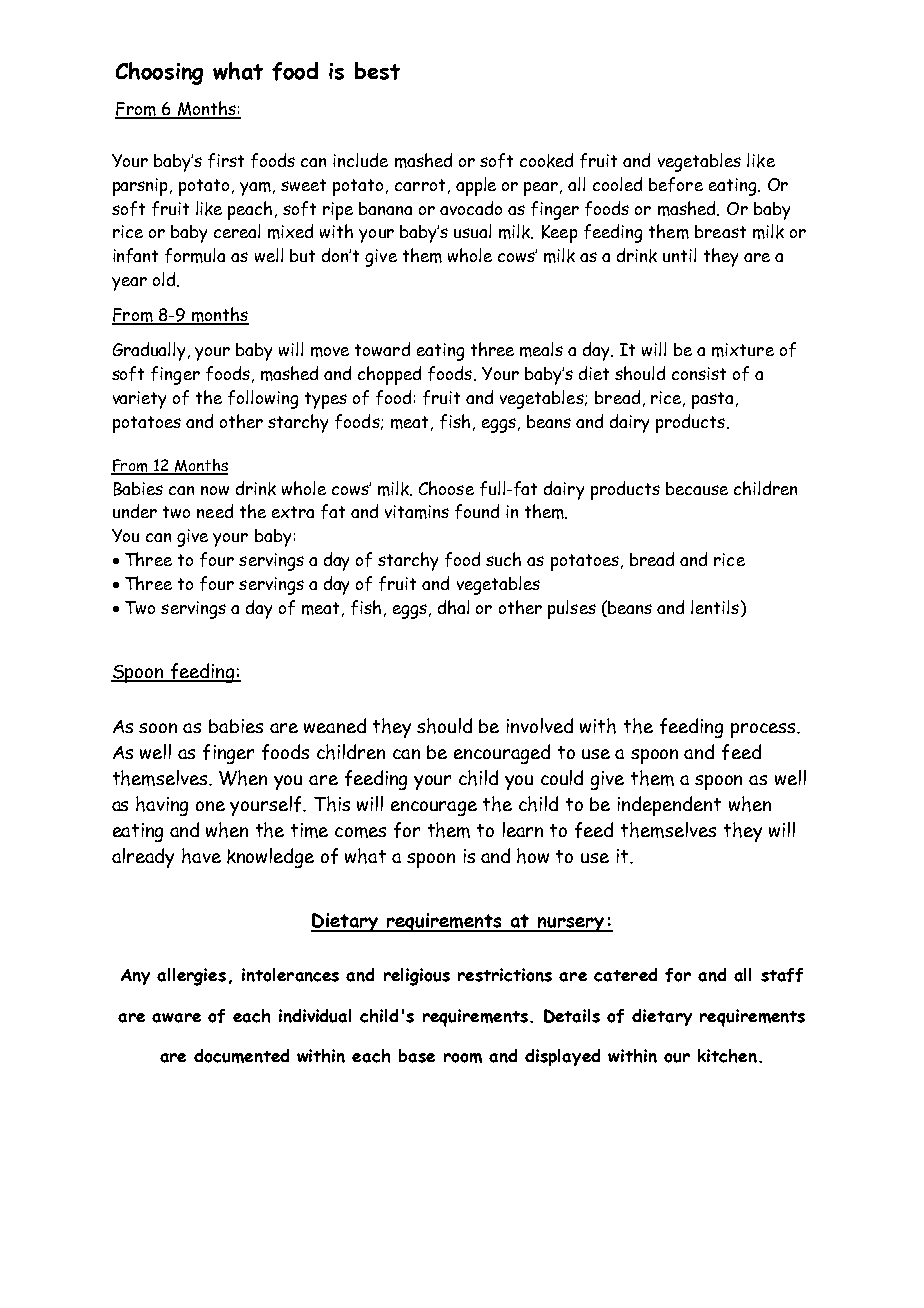  I want to click on Choosing, so click(159, 73).
